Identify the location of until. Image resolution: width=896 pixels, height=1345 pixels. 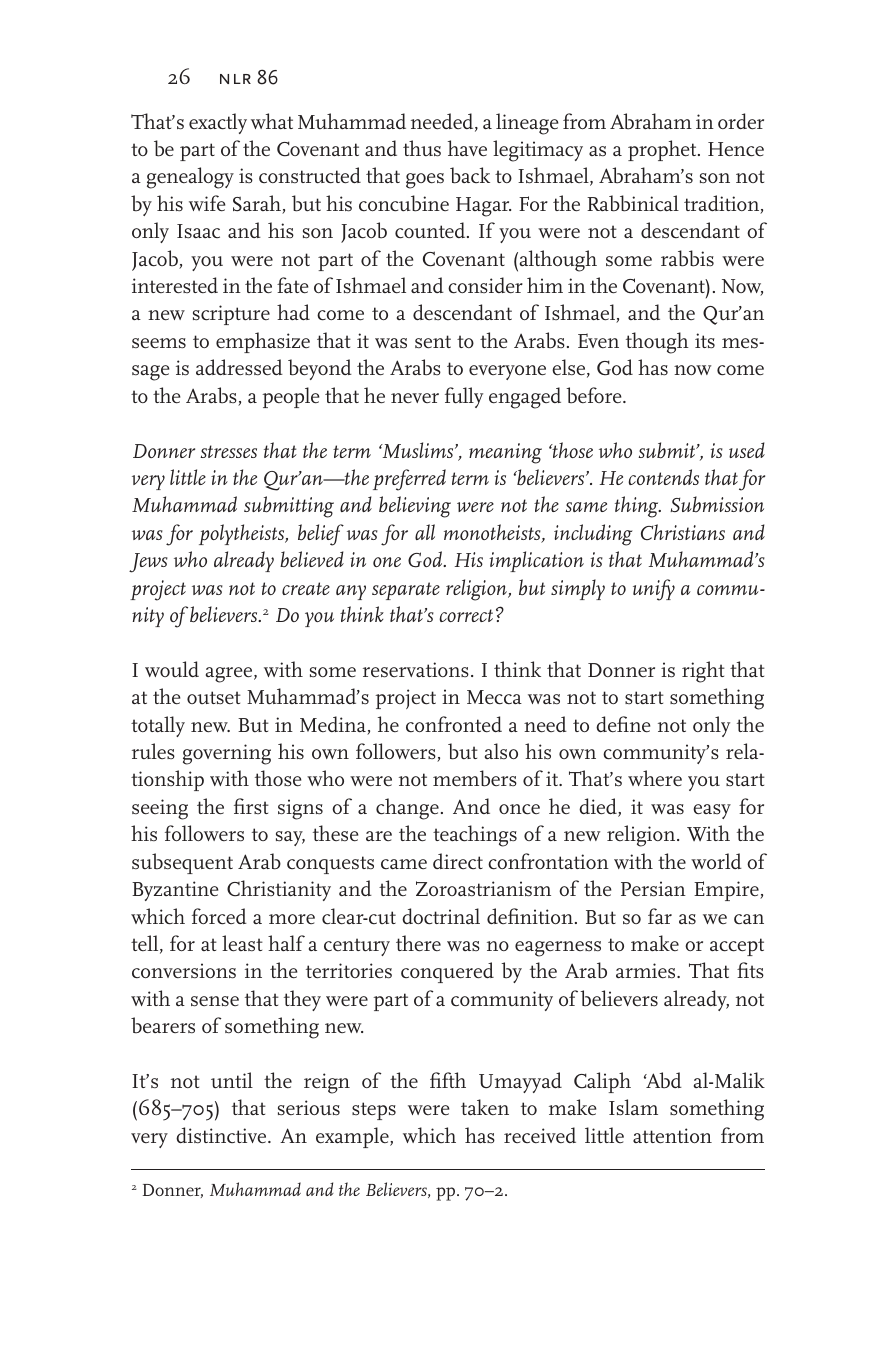
(232, 1080).
